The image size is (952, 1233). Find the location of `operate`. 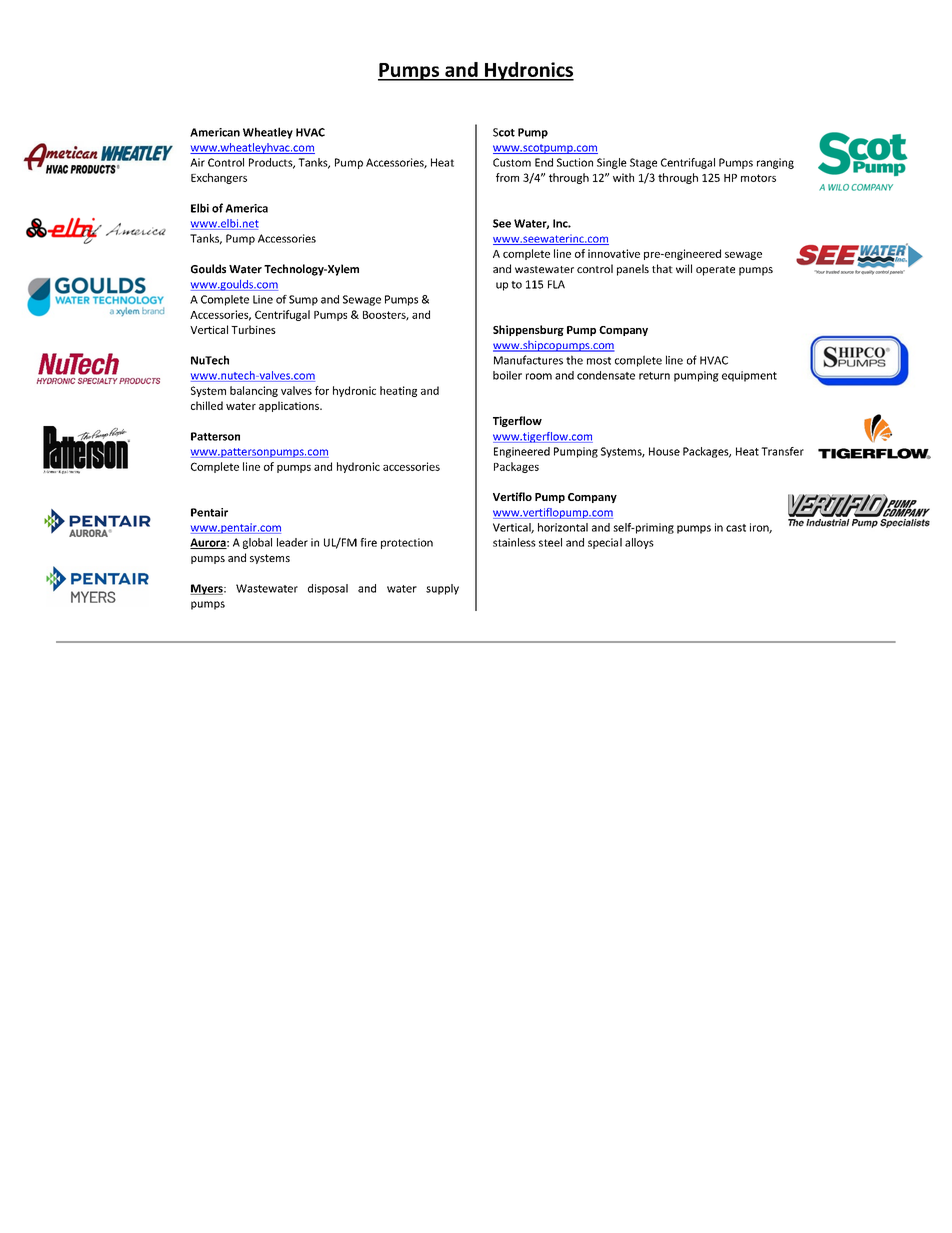

operate is located at coordinates (715, 271).
